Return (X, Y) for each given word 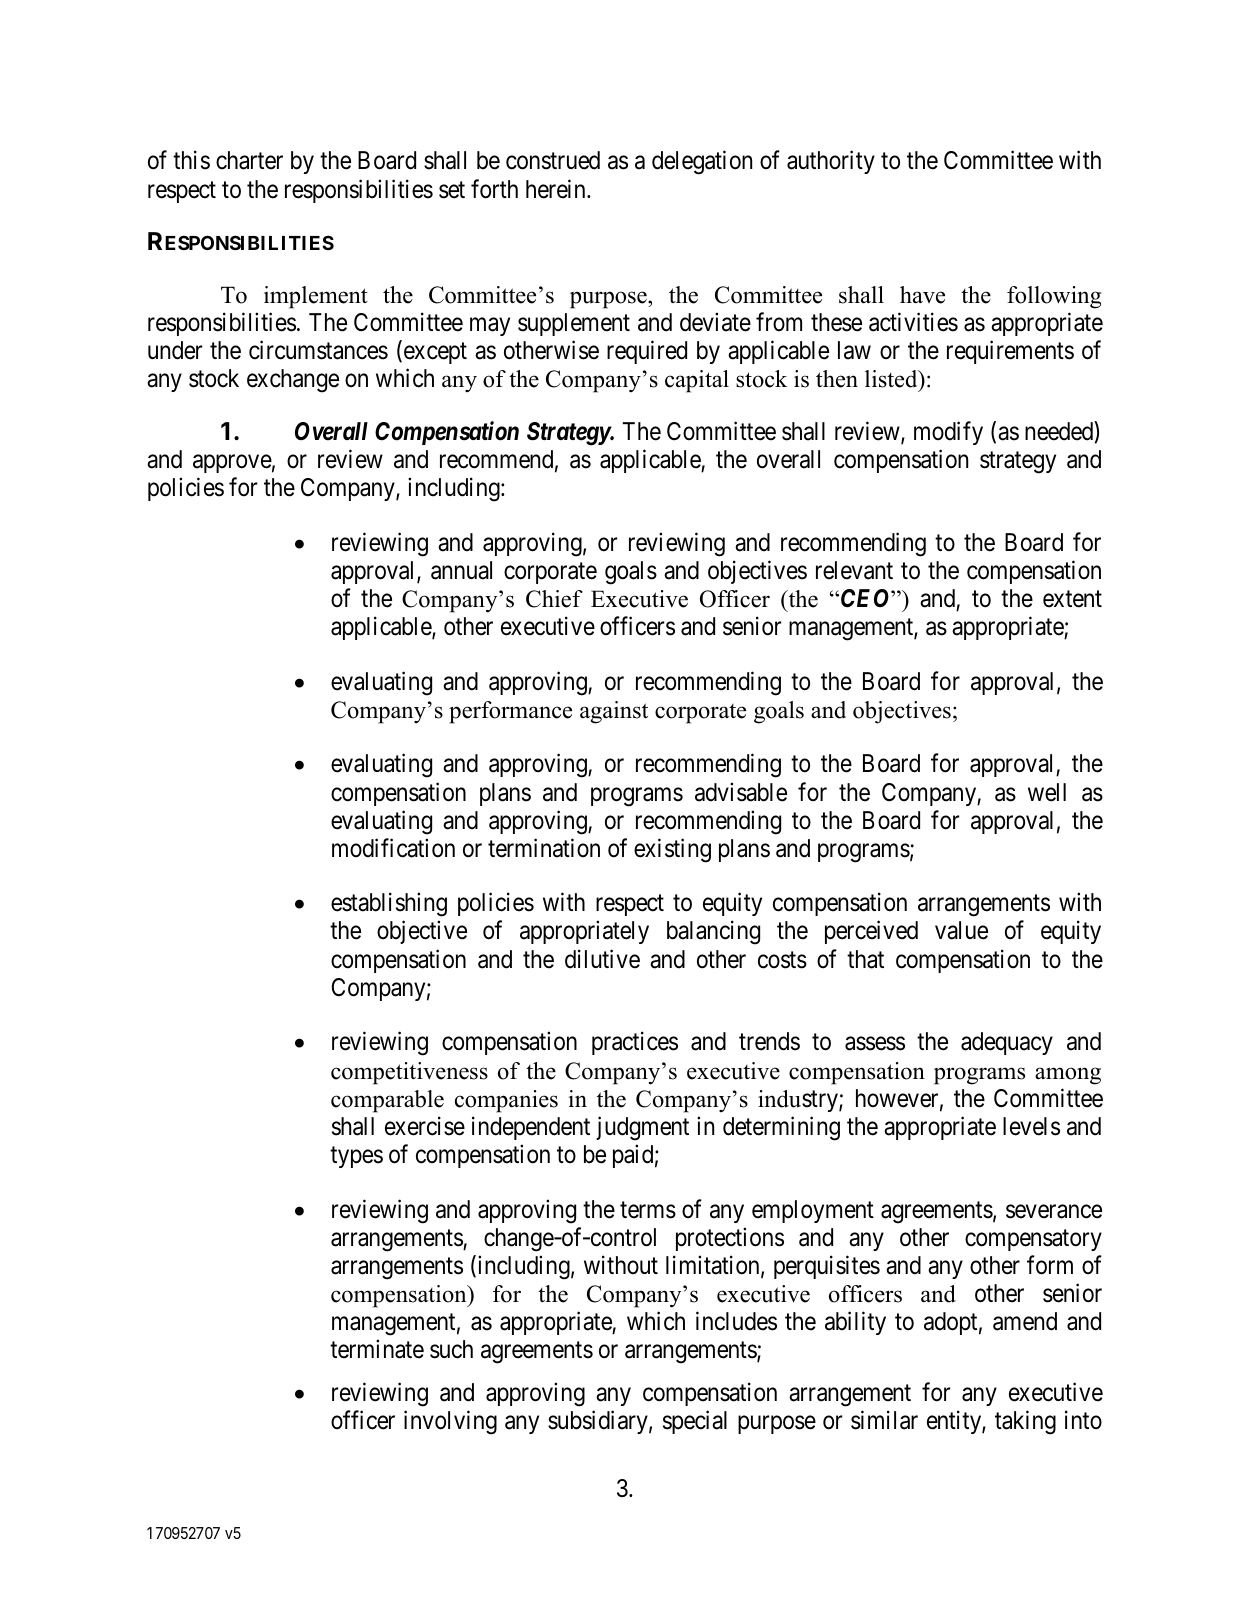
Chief (554, 599)
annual (461, 570)
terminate (377, 1349)
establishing (389, 905)
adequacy (1007, 1043)
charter (249, 160)
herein (557, 189)
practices (635, 1043)
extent (1072, 599)
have (922, 295)
